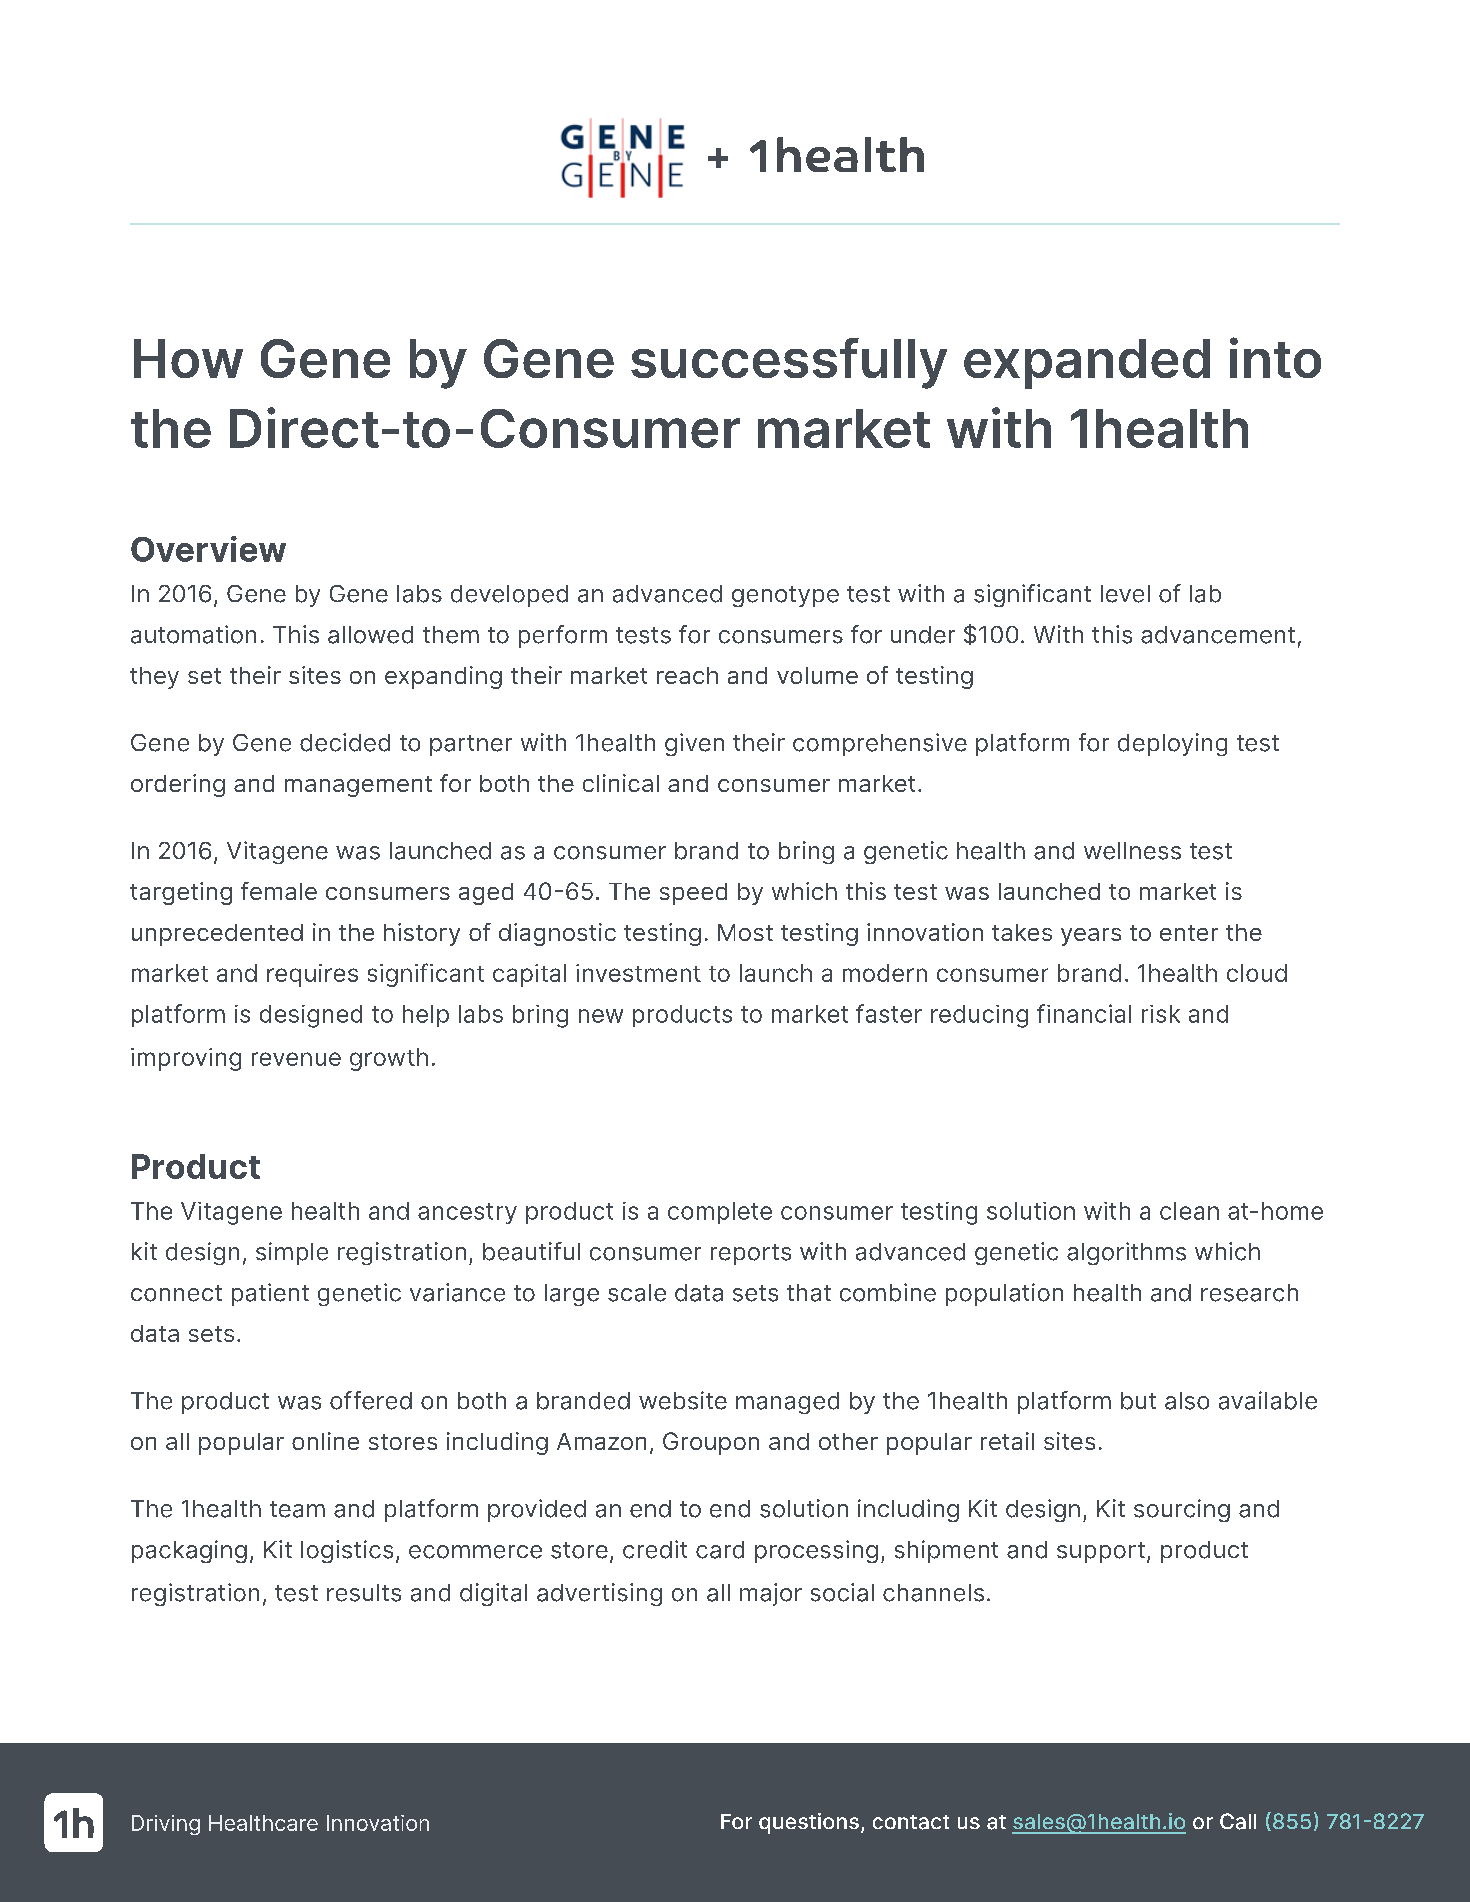 The image size is (1470, 1902). I want to click on Driving, so click(166, 1825).
